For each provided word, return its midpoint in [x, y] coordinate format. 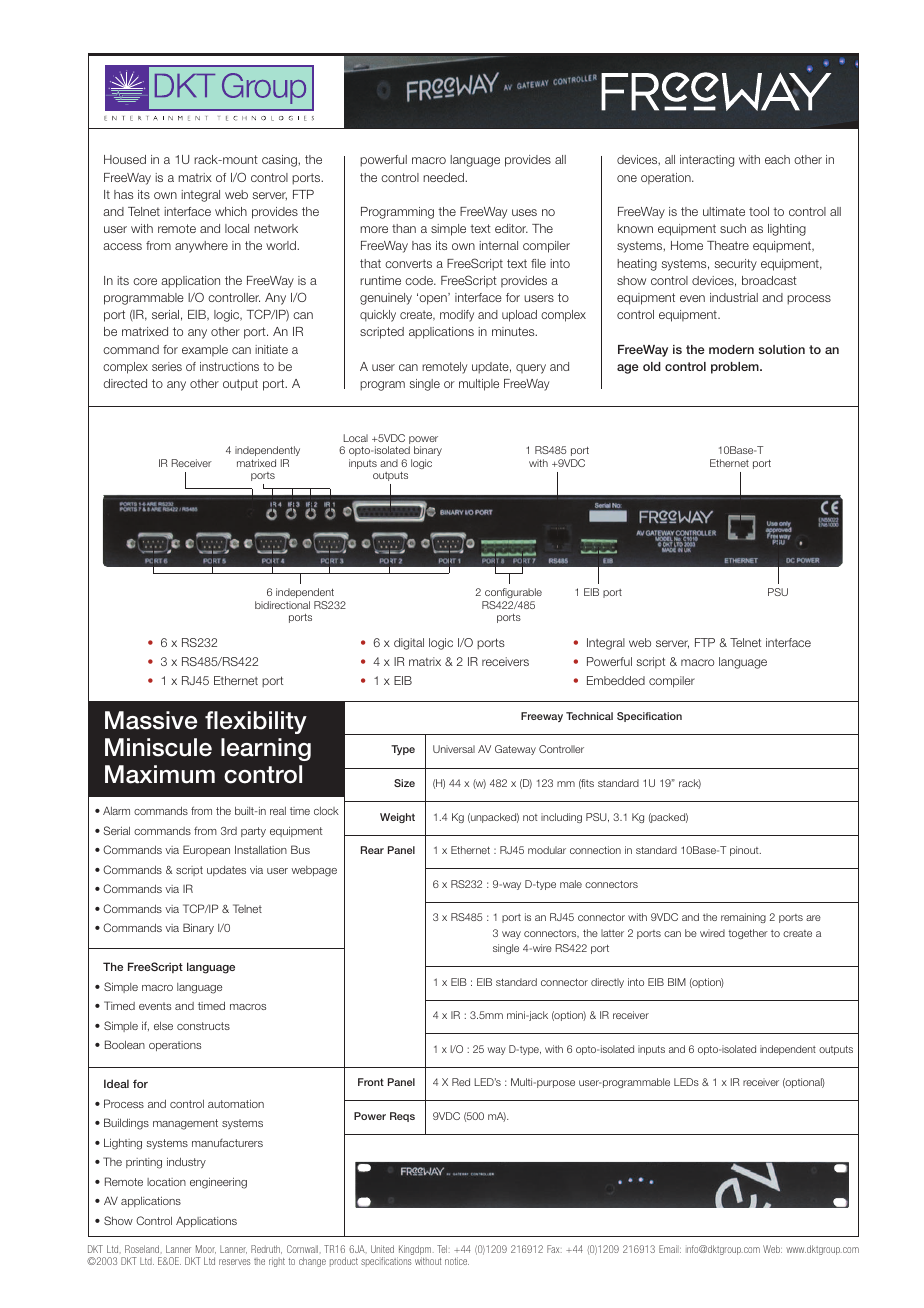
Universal [454, 749]
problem [736, 368]
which [231, 211]
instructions [229, 366]
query [531, 369]
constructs [203, 1026]
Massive [151, 720]
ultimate [724, 211]
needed [444, 177]
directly [607, 983]
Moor [206, 1249]
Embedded [616, 680]
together [748, 934]
